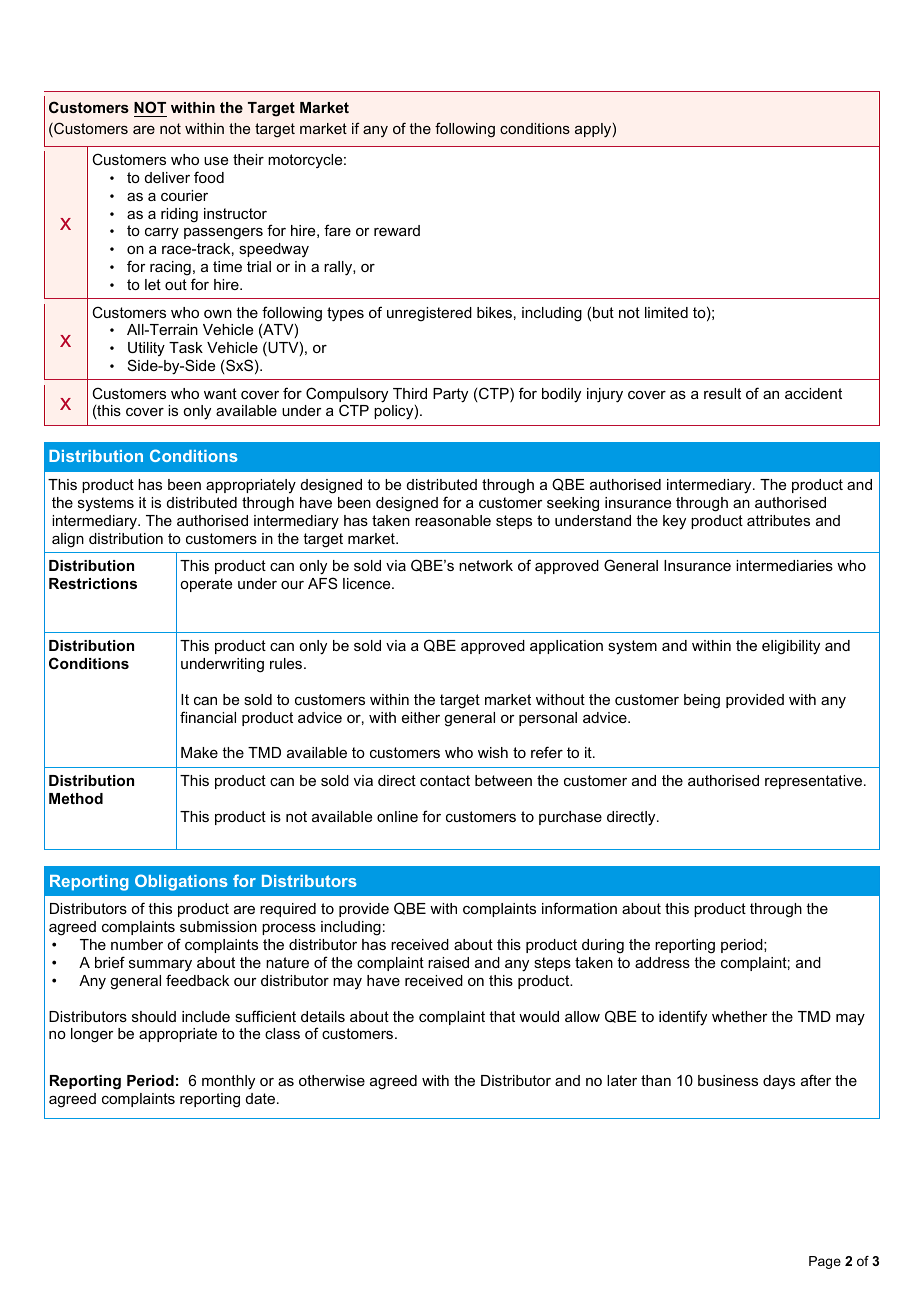 Image resolution: width=924 pixels, height=1308 pixels. Describe the element at coordinates (260, 1098) in the screenshot. I see `date` at that location.
